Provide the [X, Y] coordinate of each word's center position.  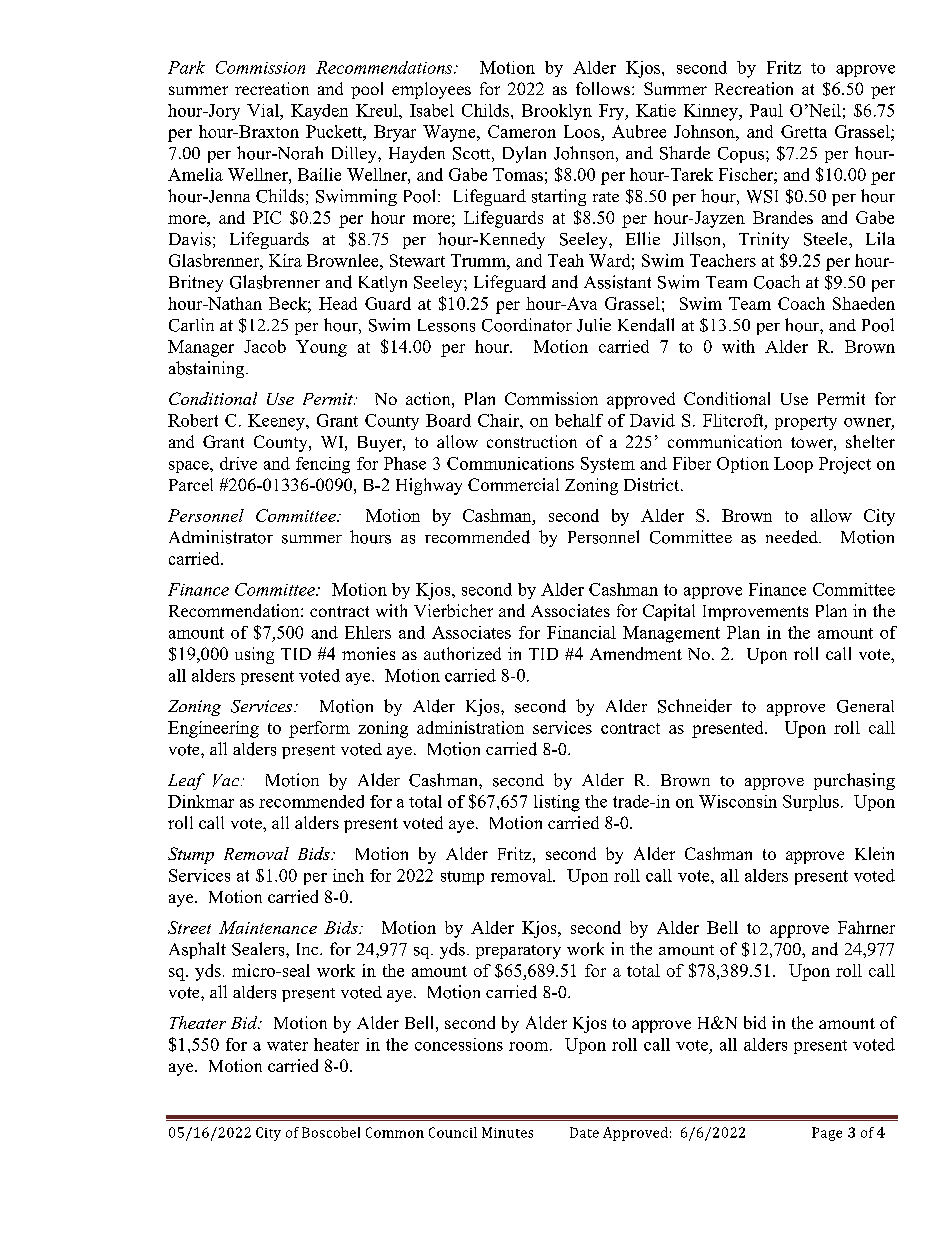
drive [238, 463]
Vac [227, 780]
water [287, 1045]
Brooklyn [557, 112]
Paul [766, 110]
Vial [264, 110]
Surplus [811, 803]
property [806, 423]
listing [557, 803]
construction [532, 441]
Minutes [507, 1132]
